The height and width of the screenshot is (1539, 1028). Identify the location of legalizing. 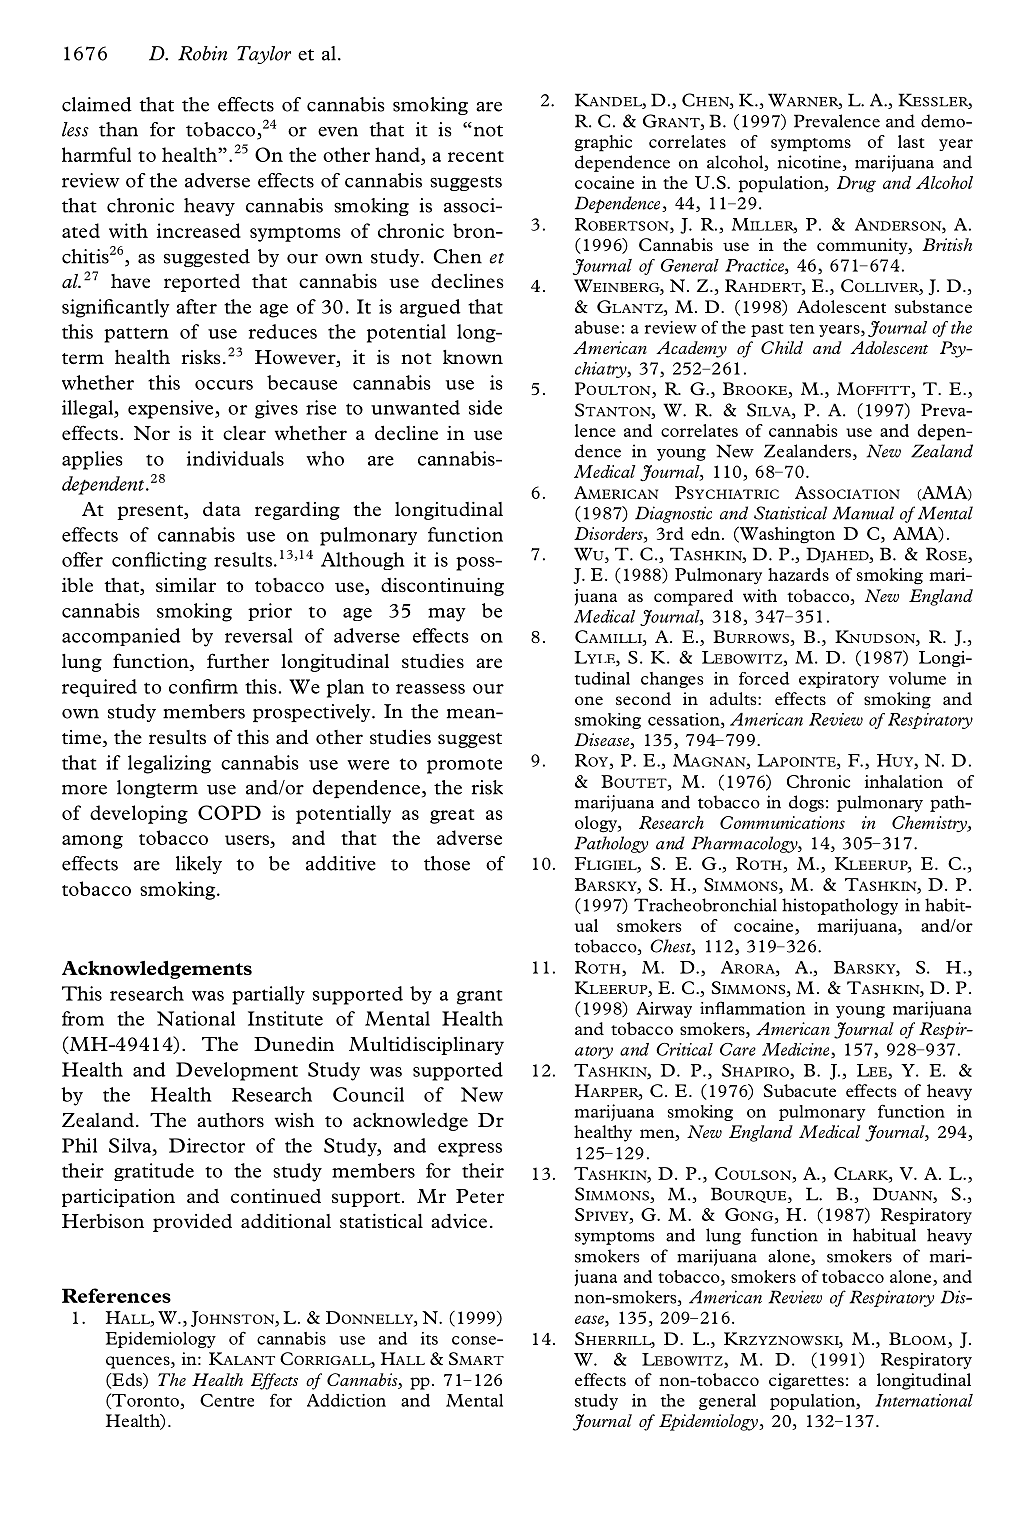
(169, 764).
